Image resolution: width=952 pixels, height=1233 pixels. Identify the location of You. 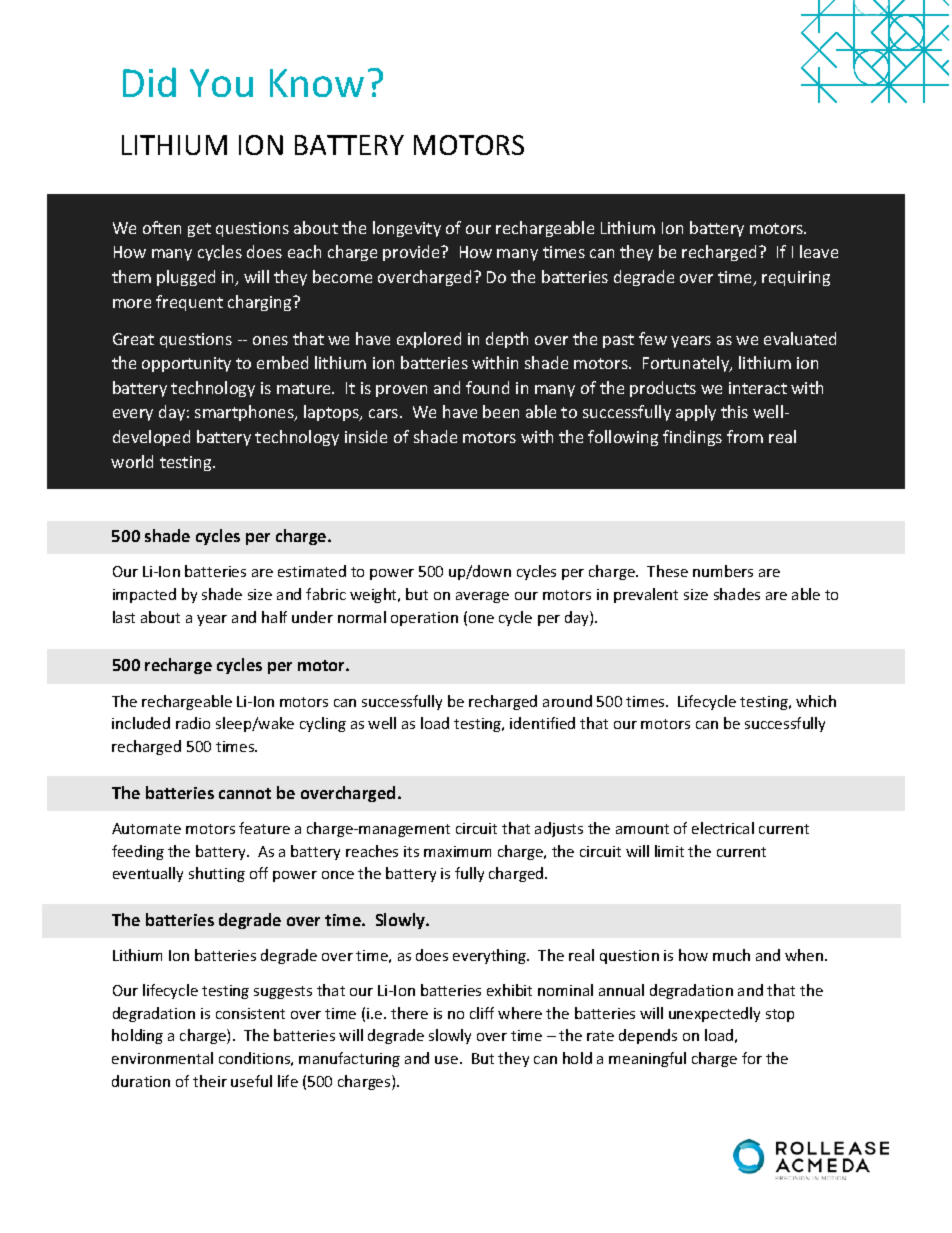
(221, 83).
